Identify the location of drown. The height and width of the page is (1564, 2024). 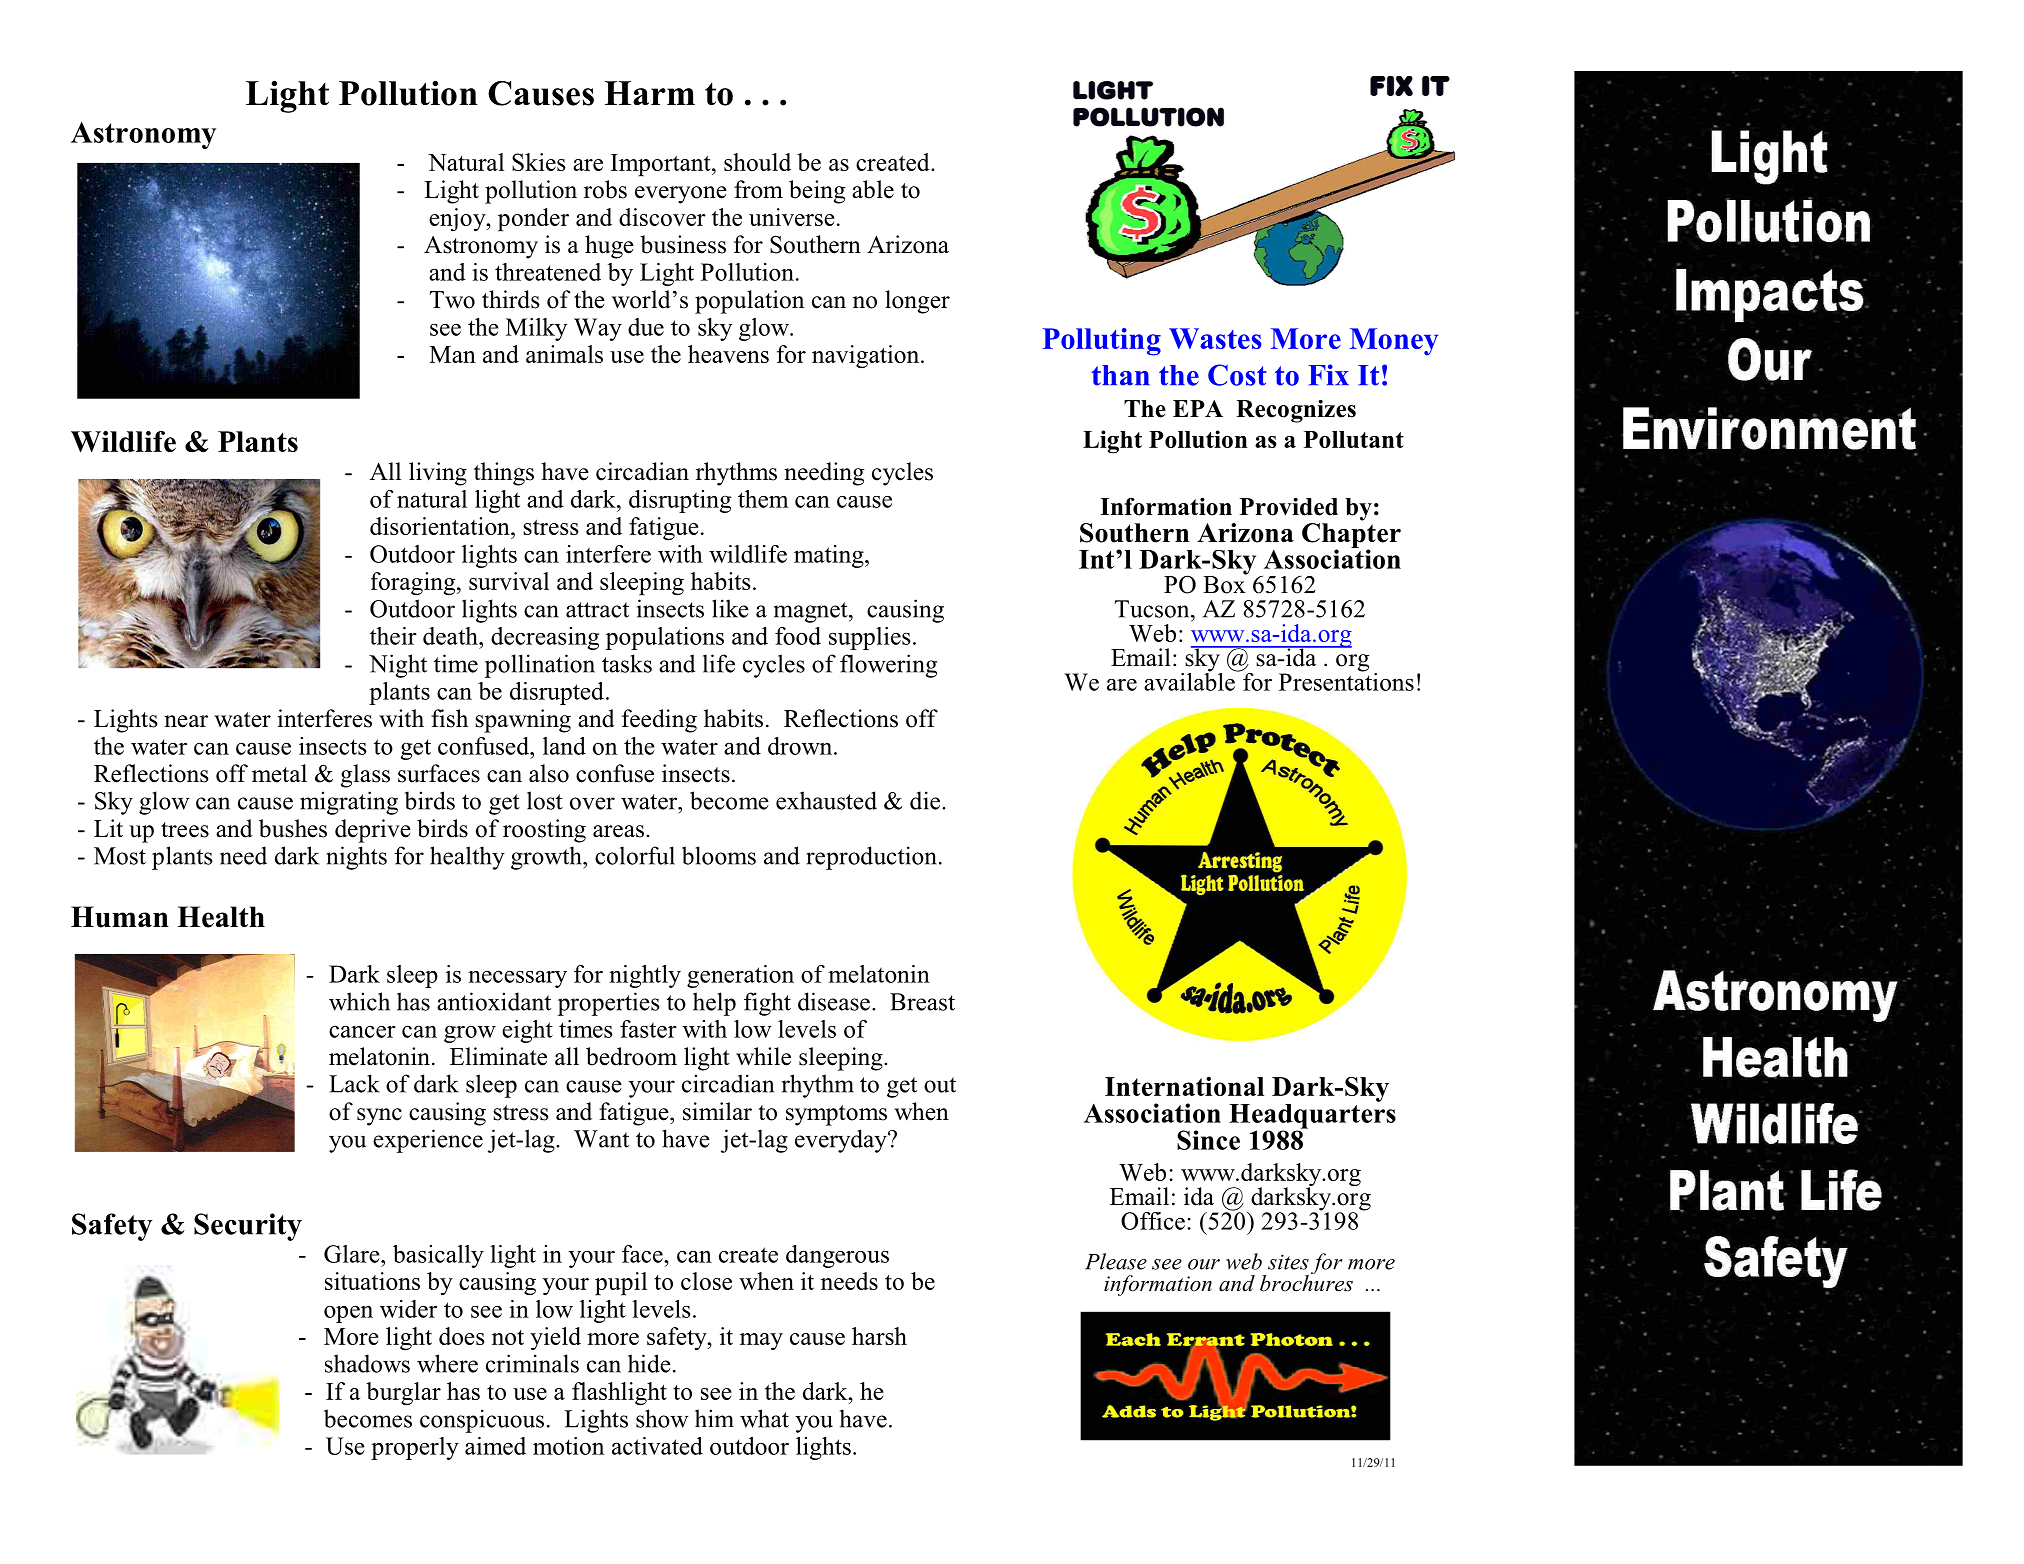
(801, 746).
